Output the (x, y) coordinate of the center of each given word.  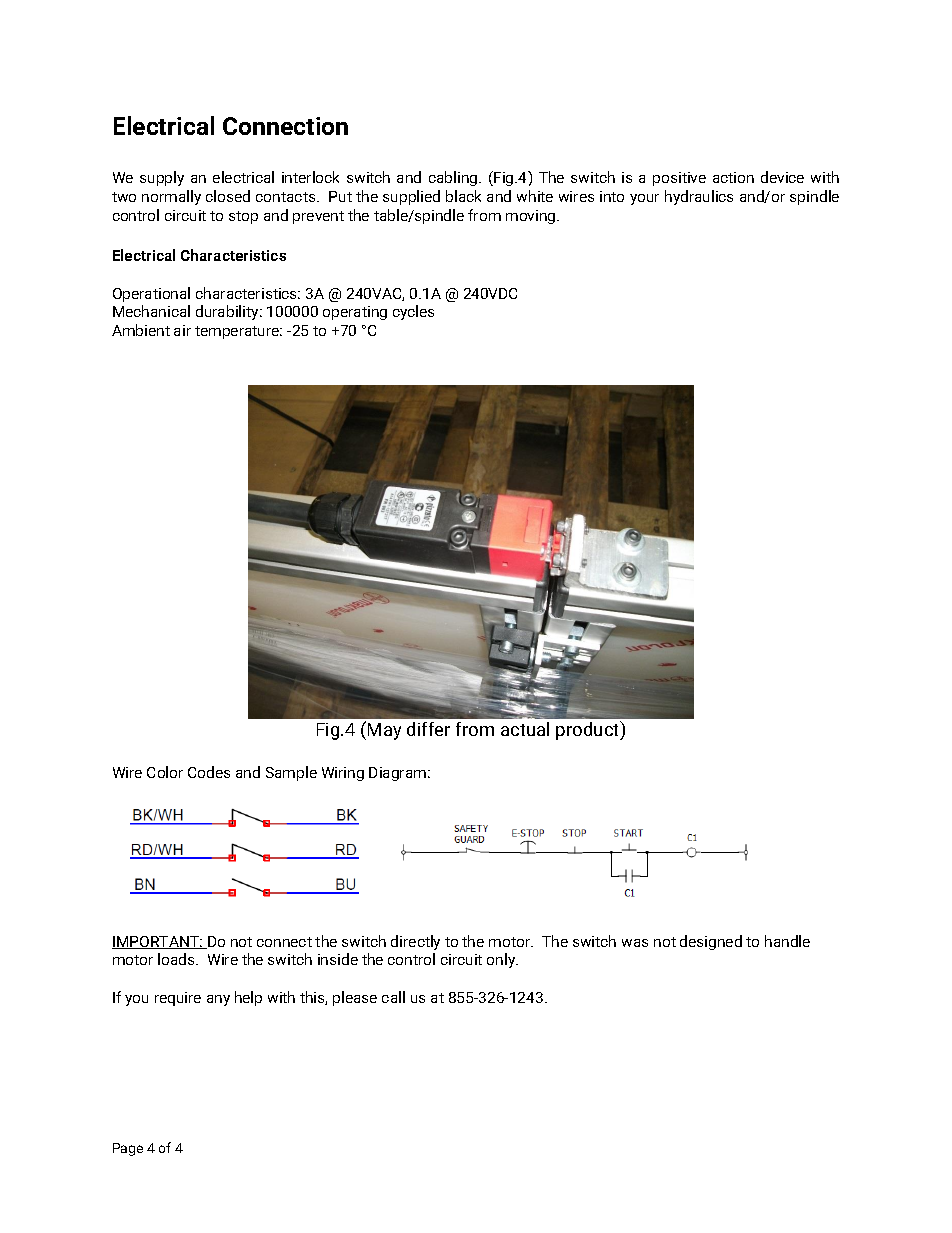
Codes (209, 772)
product (589, 730)
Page (128, 1149)
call (393, 997)
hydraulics (699, 197)
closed (228, 196)
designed (711, 942)
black (463, 196)
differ (428, 729)
